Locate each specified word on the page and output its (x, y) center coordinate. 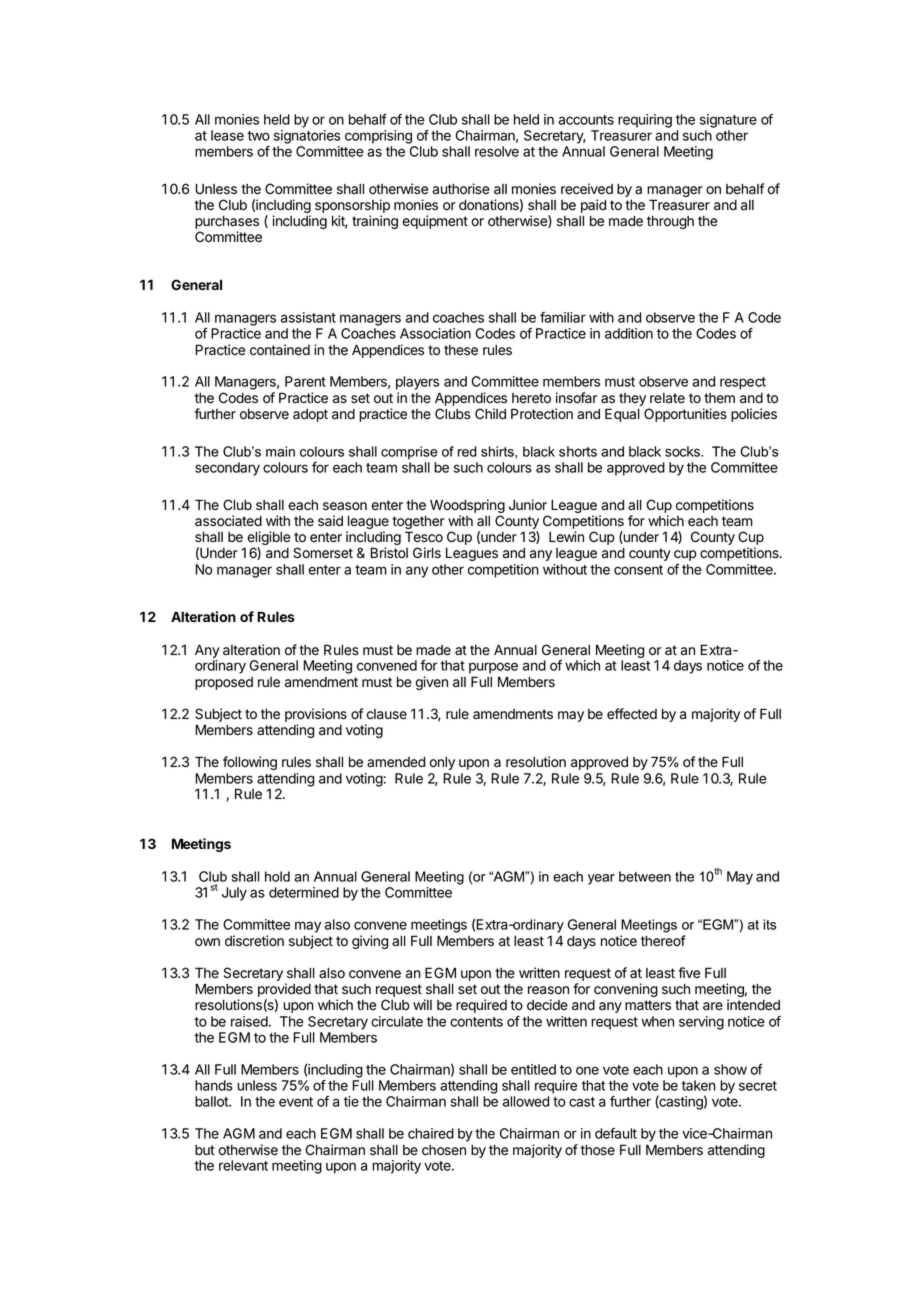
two (258, 136)
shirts (498, 451)
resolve (497, 151)
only (442, 763)
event (296, 1102)
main (280, 451)
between (645, 876)
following (250, 763)
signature (728, 121)
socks (683, 451)
